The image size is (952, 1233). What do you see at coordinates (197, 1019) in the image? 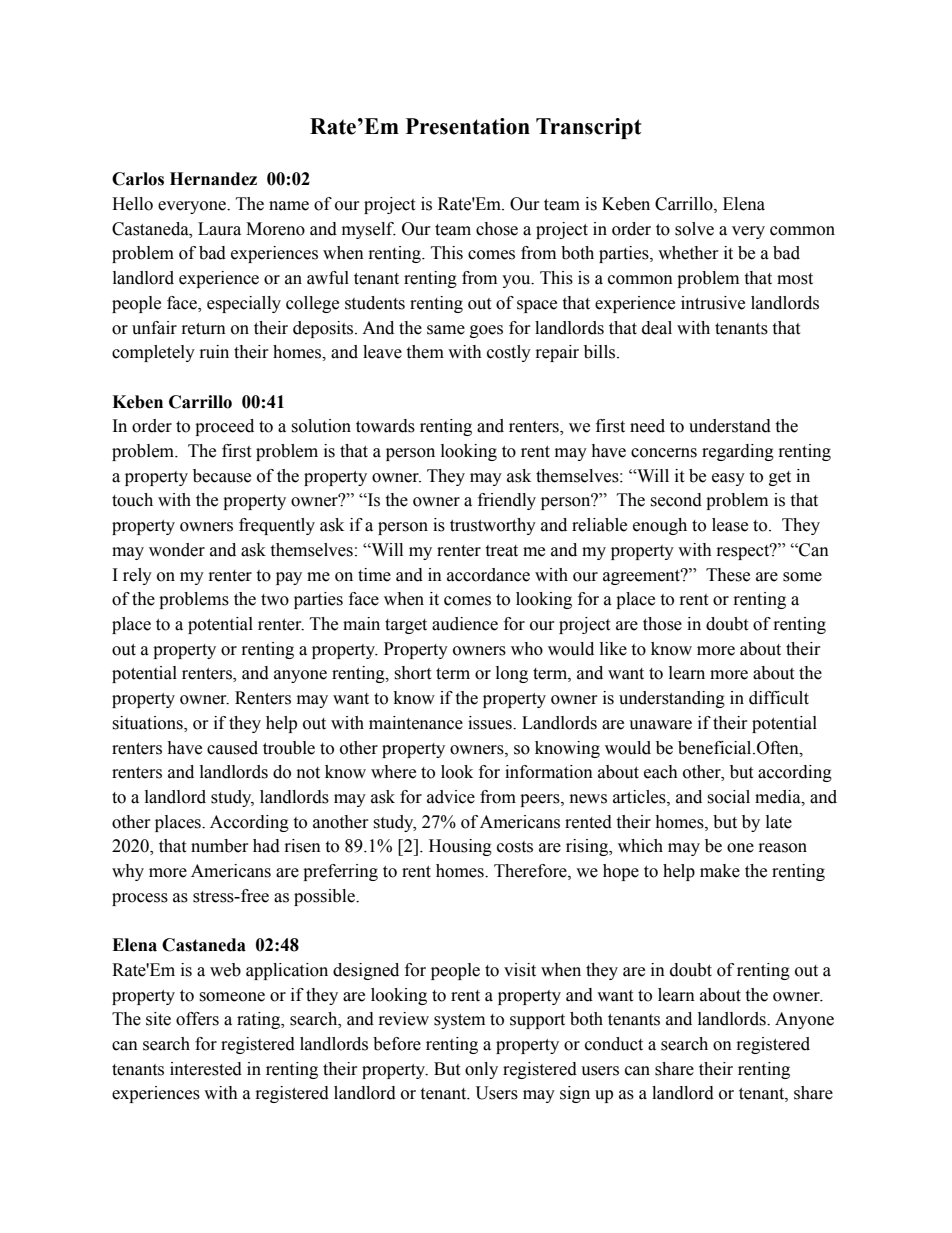
I see `offers` at bounding box center [197, 1019].
